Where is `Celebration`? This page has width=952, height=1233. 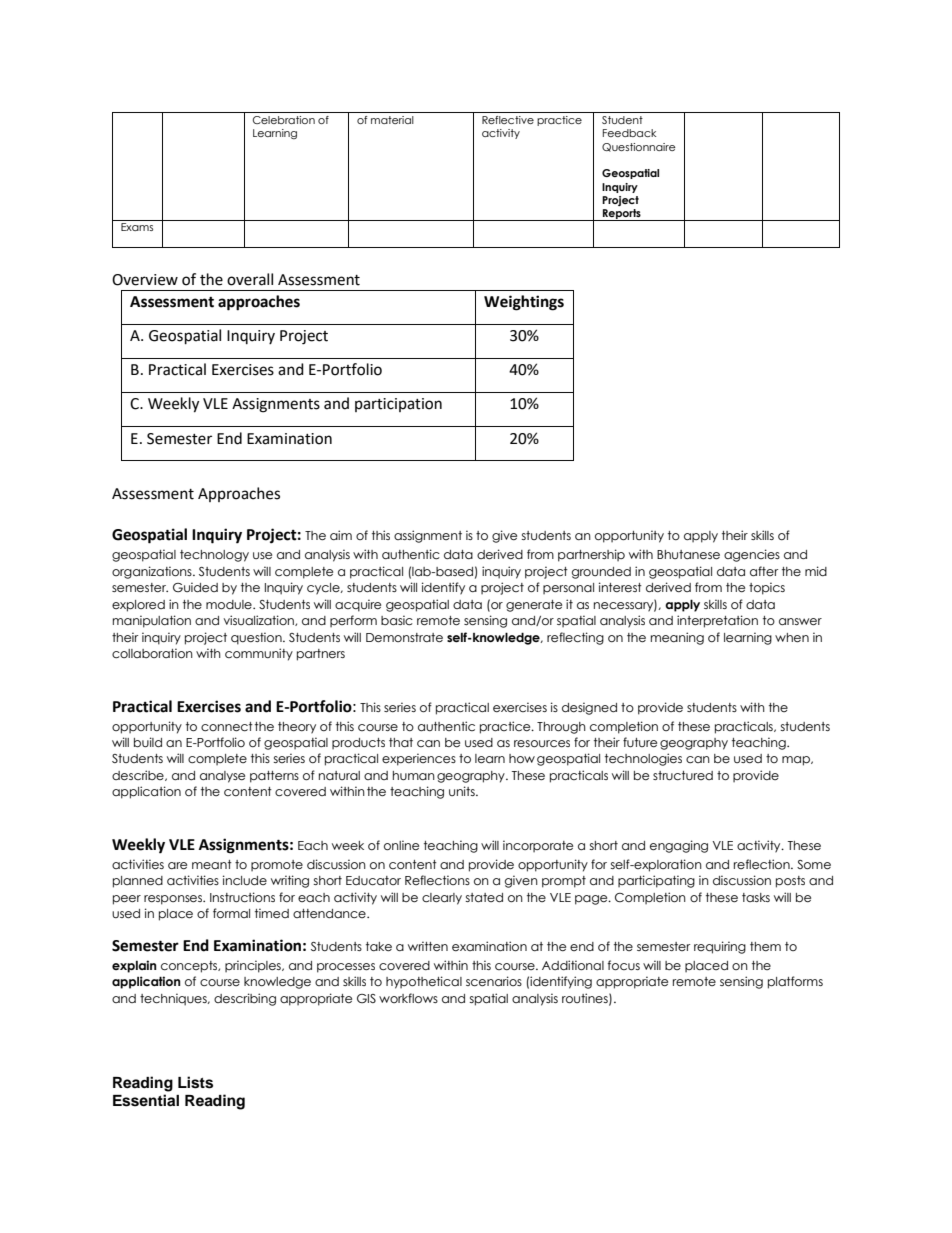 Celebration is located at coordinates (284, 120).
